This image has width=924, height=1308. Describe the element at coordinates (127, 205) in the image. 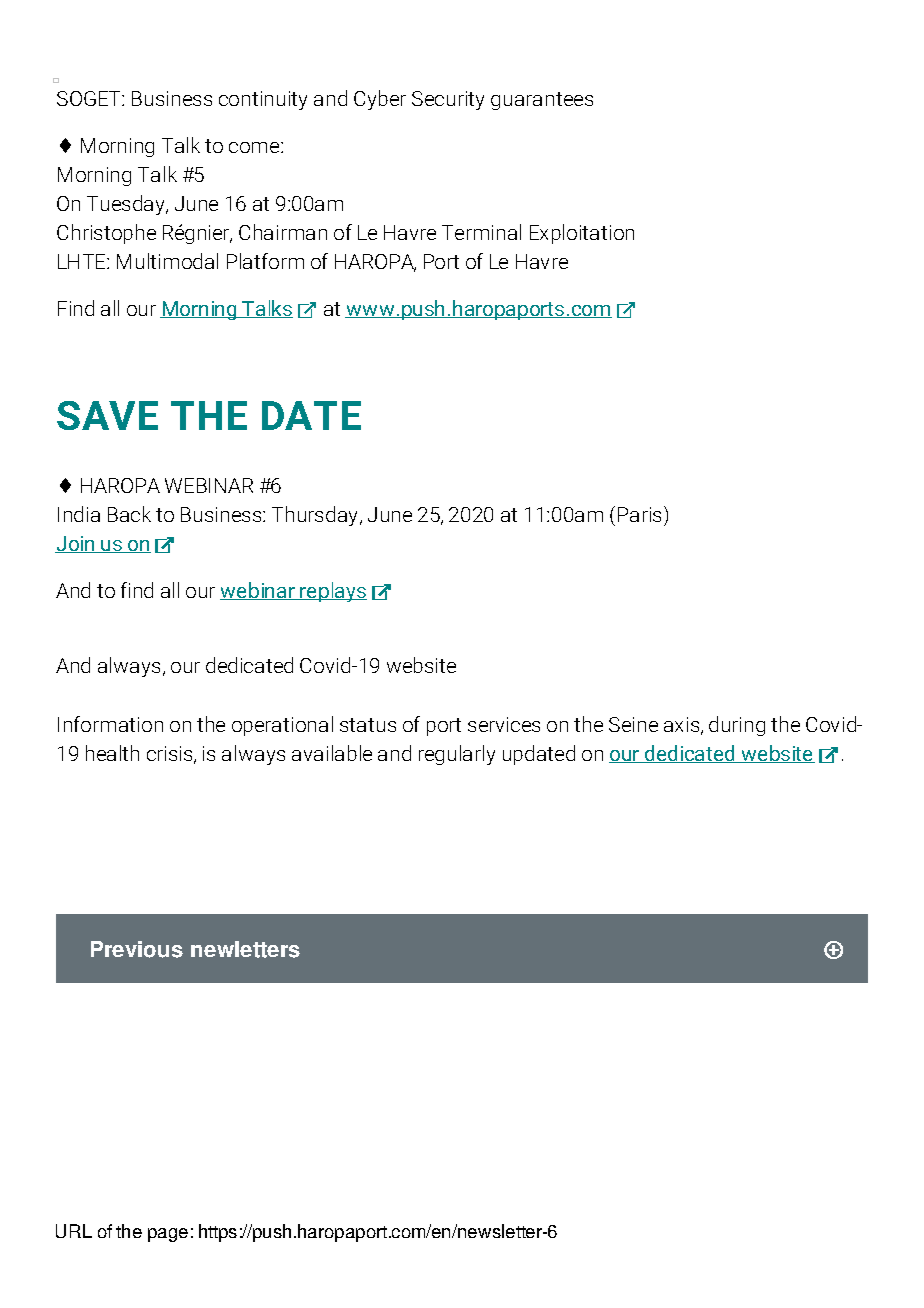

I see `Tuesday` at that location.
